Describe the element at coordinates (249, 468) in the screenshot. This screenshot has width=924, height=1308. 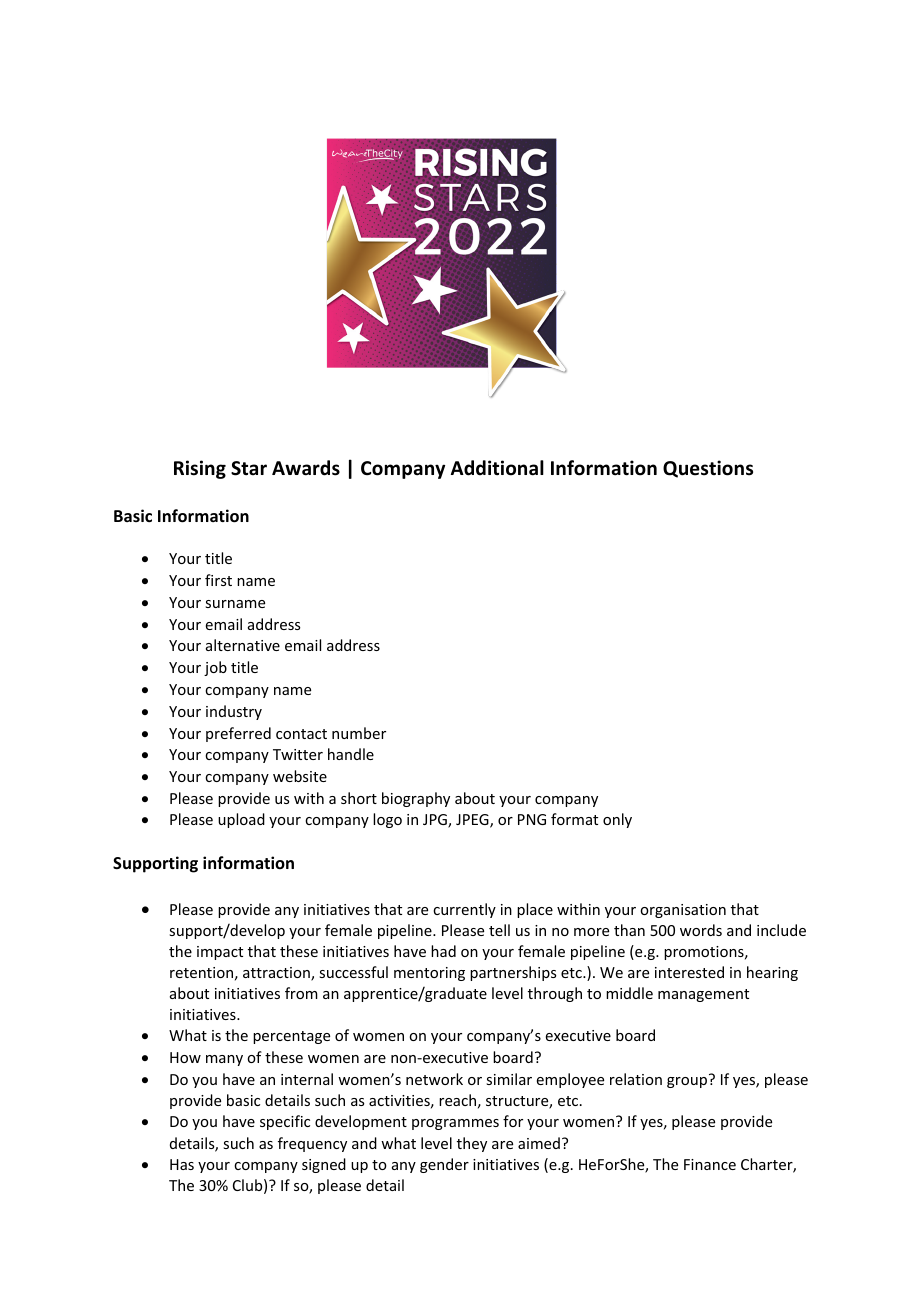
I see `Star` at that location.
